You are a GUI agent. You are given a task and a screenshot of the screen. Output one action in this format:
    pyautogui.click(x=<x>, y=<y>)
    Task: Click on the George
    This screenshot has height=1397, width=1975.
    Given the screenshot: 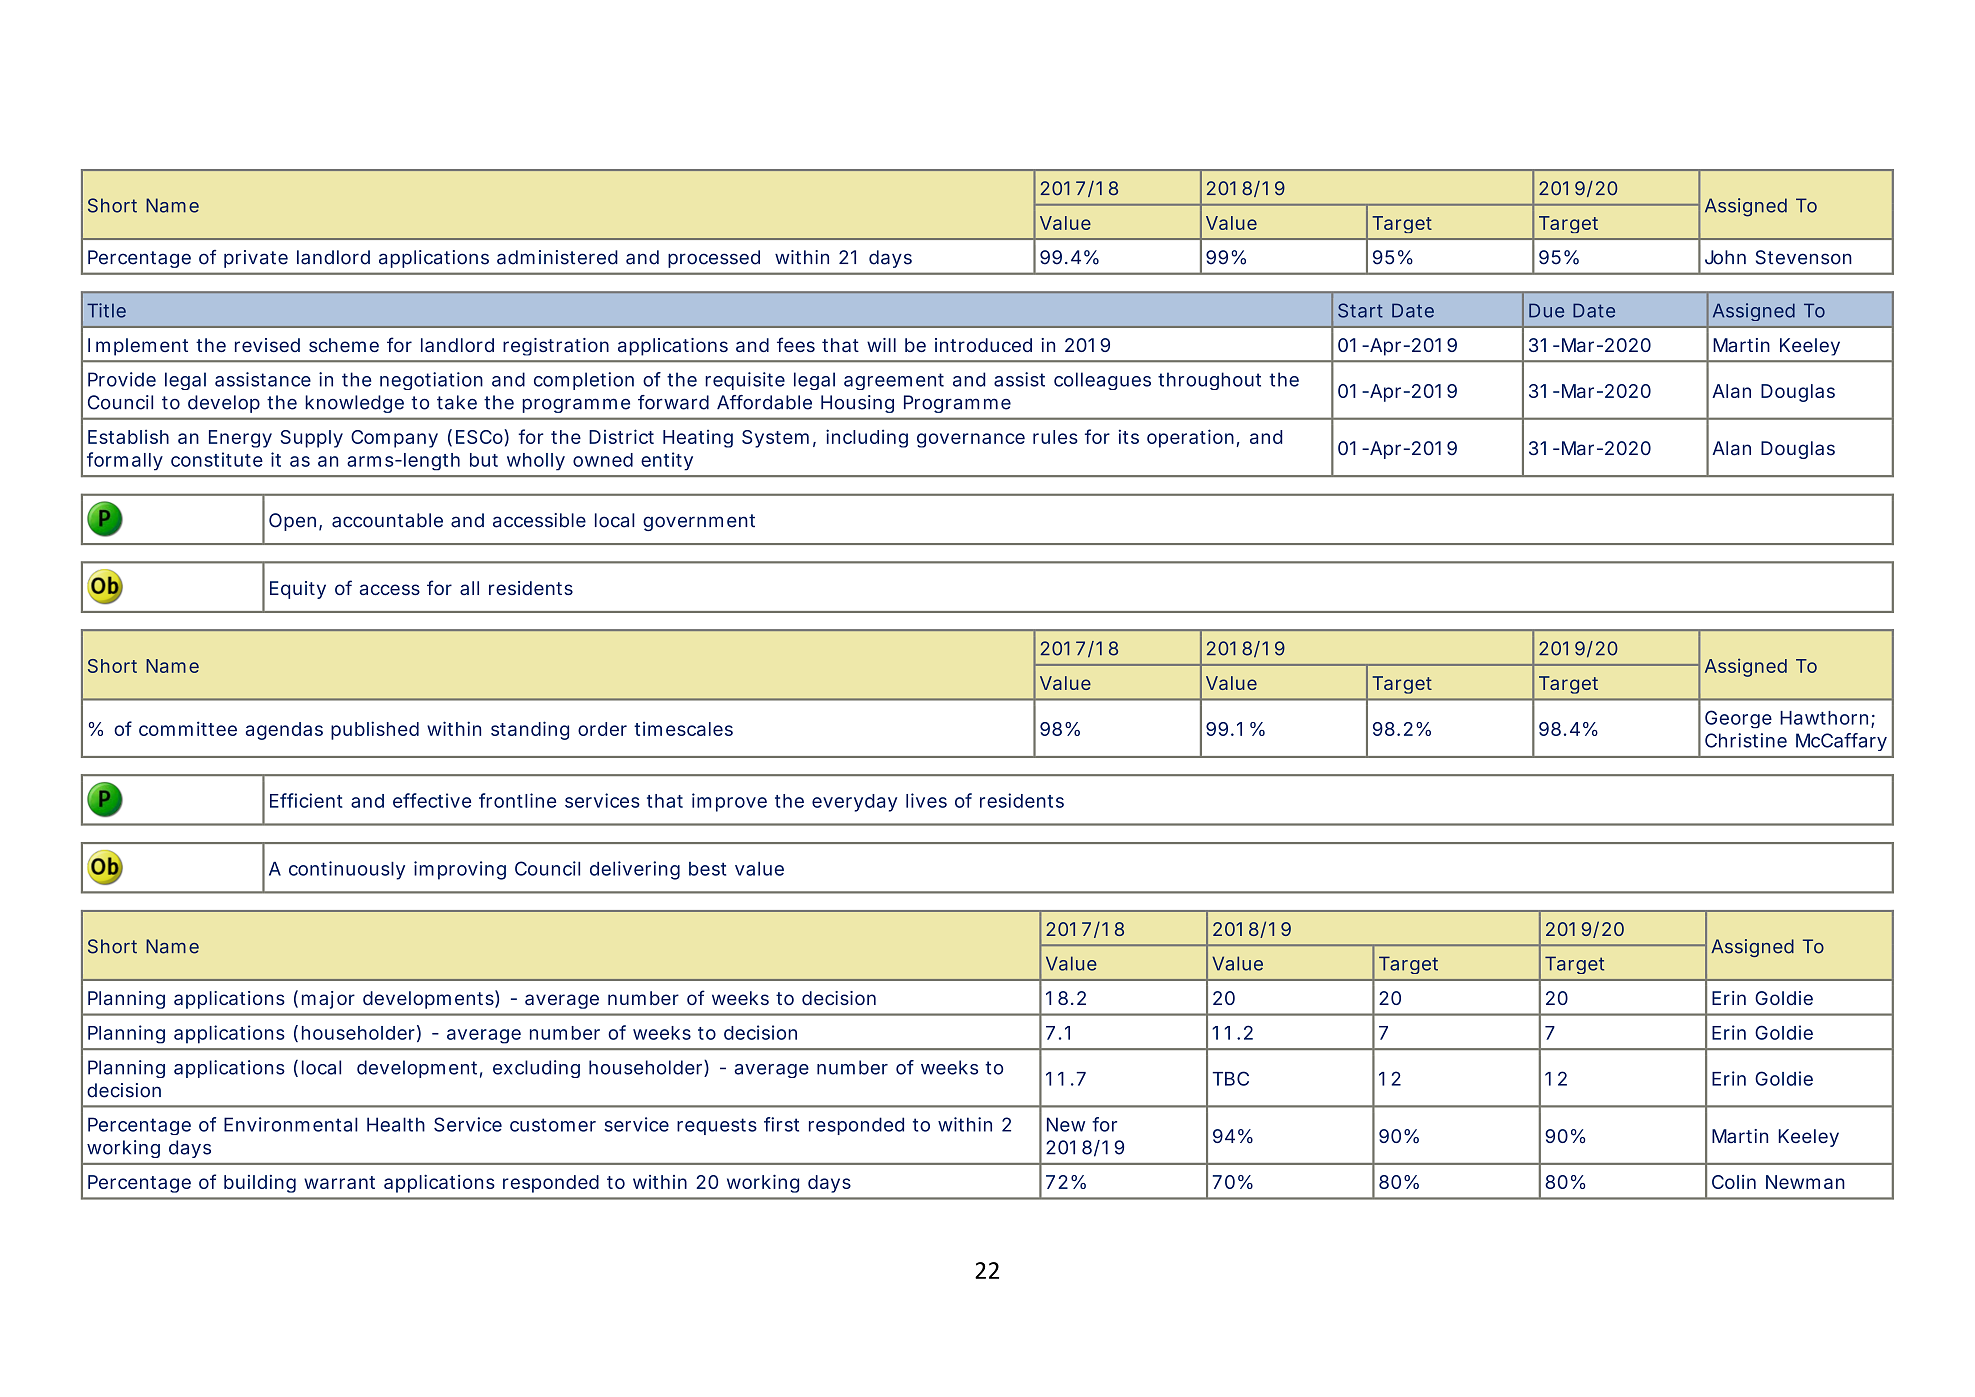 What is the action you would take?
    pyautogui.click(x=1738, y=719)
